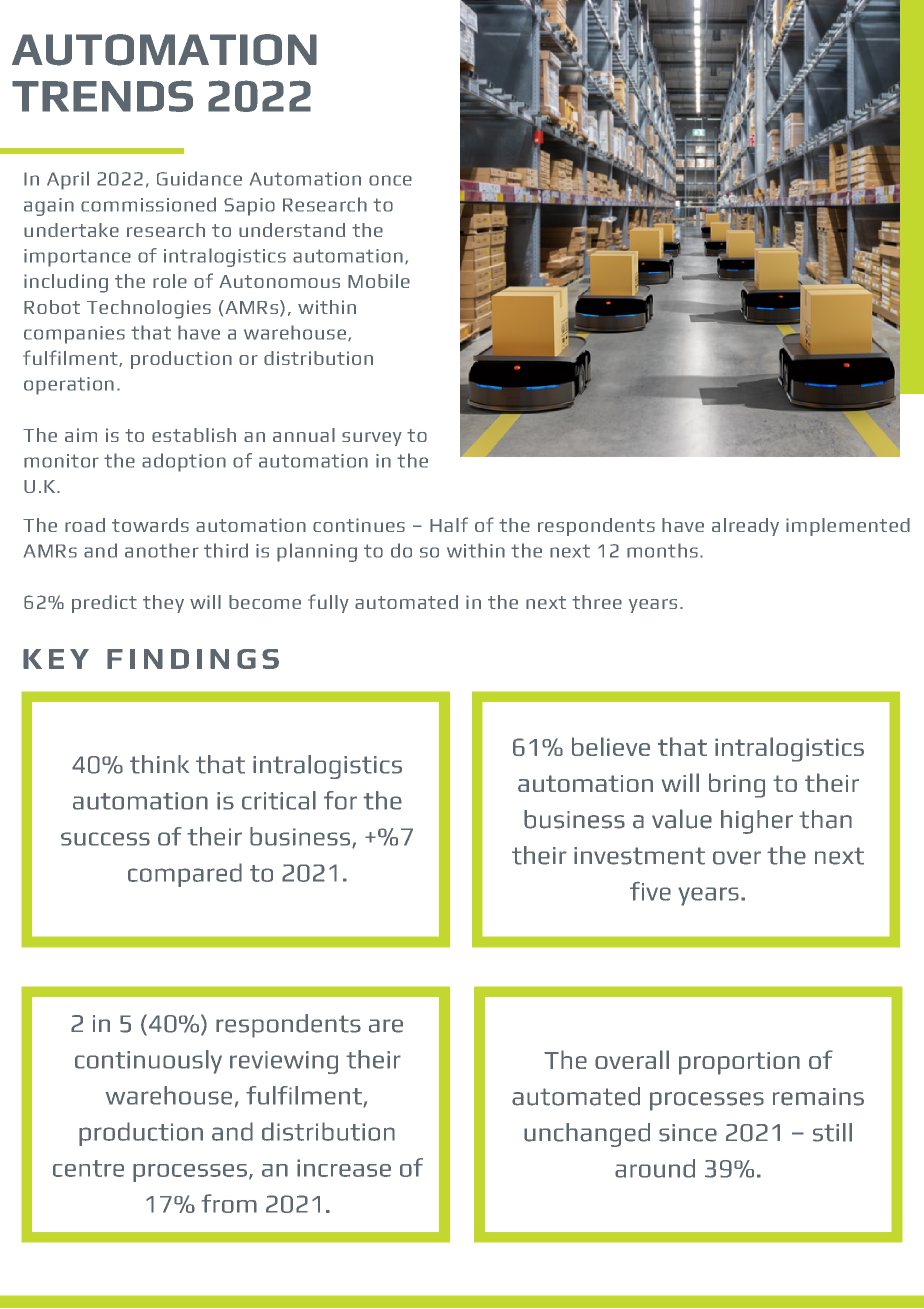 This page has height=1309, width=924. Describe the element at coordinates (650, 891) in the page. I see `five` at that location.
